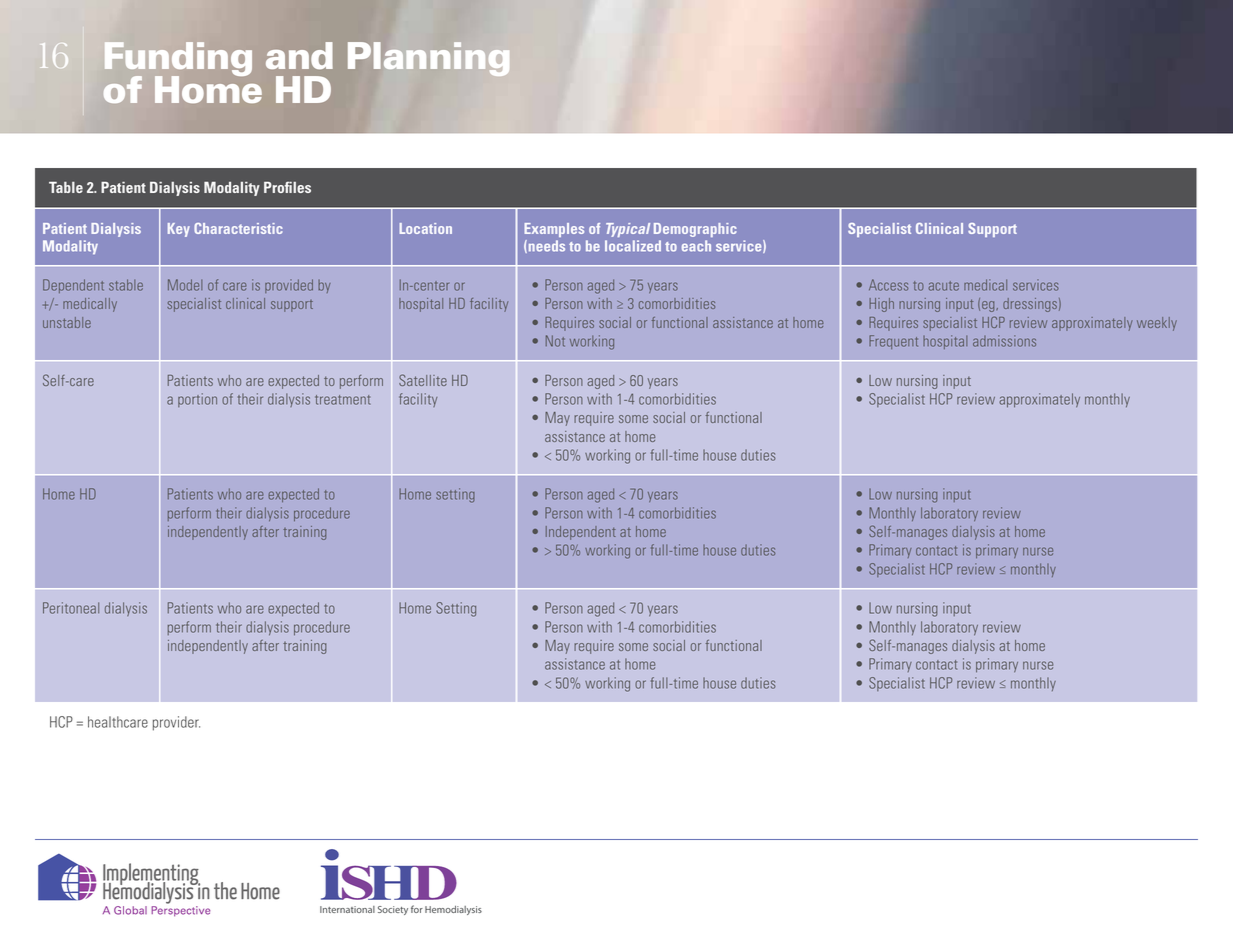 The height and width of the screenshot is (952, 1233). Describe the element at coordinates (1004, 341) in the screenshot. I see `admissions` at that location.
